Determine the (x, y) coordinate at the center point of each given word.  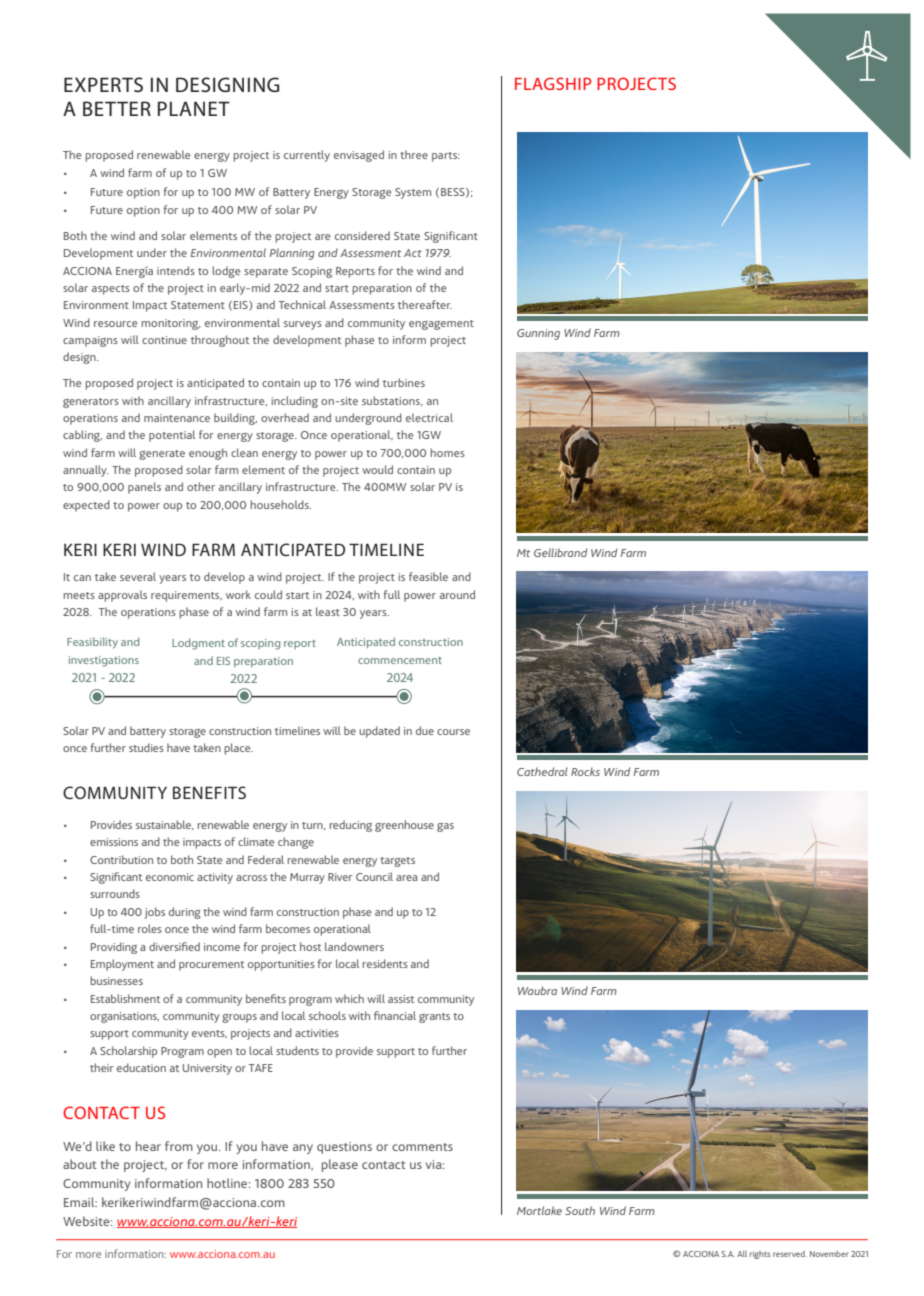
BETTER (117, 108)
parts (446, 157)
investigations (104, 661)
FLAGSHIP (553, 83)
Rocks (585, 771)
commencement (400, 660)
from (179, 1146)
